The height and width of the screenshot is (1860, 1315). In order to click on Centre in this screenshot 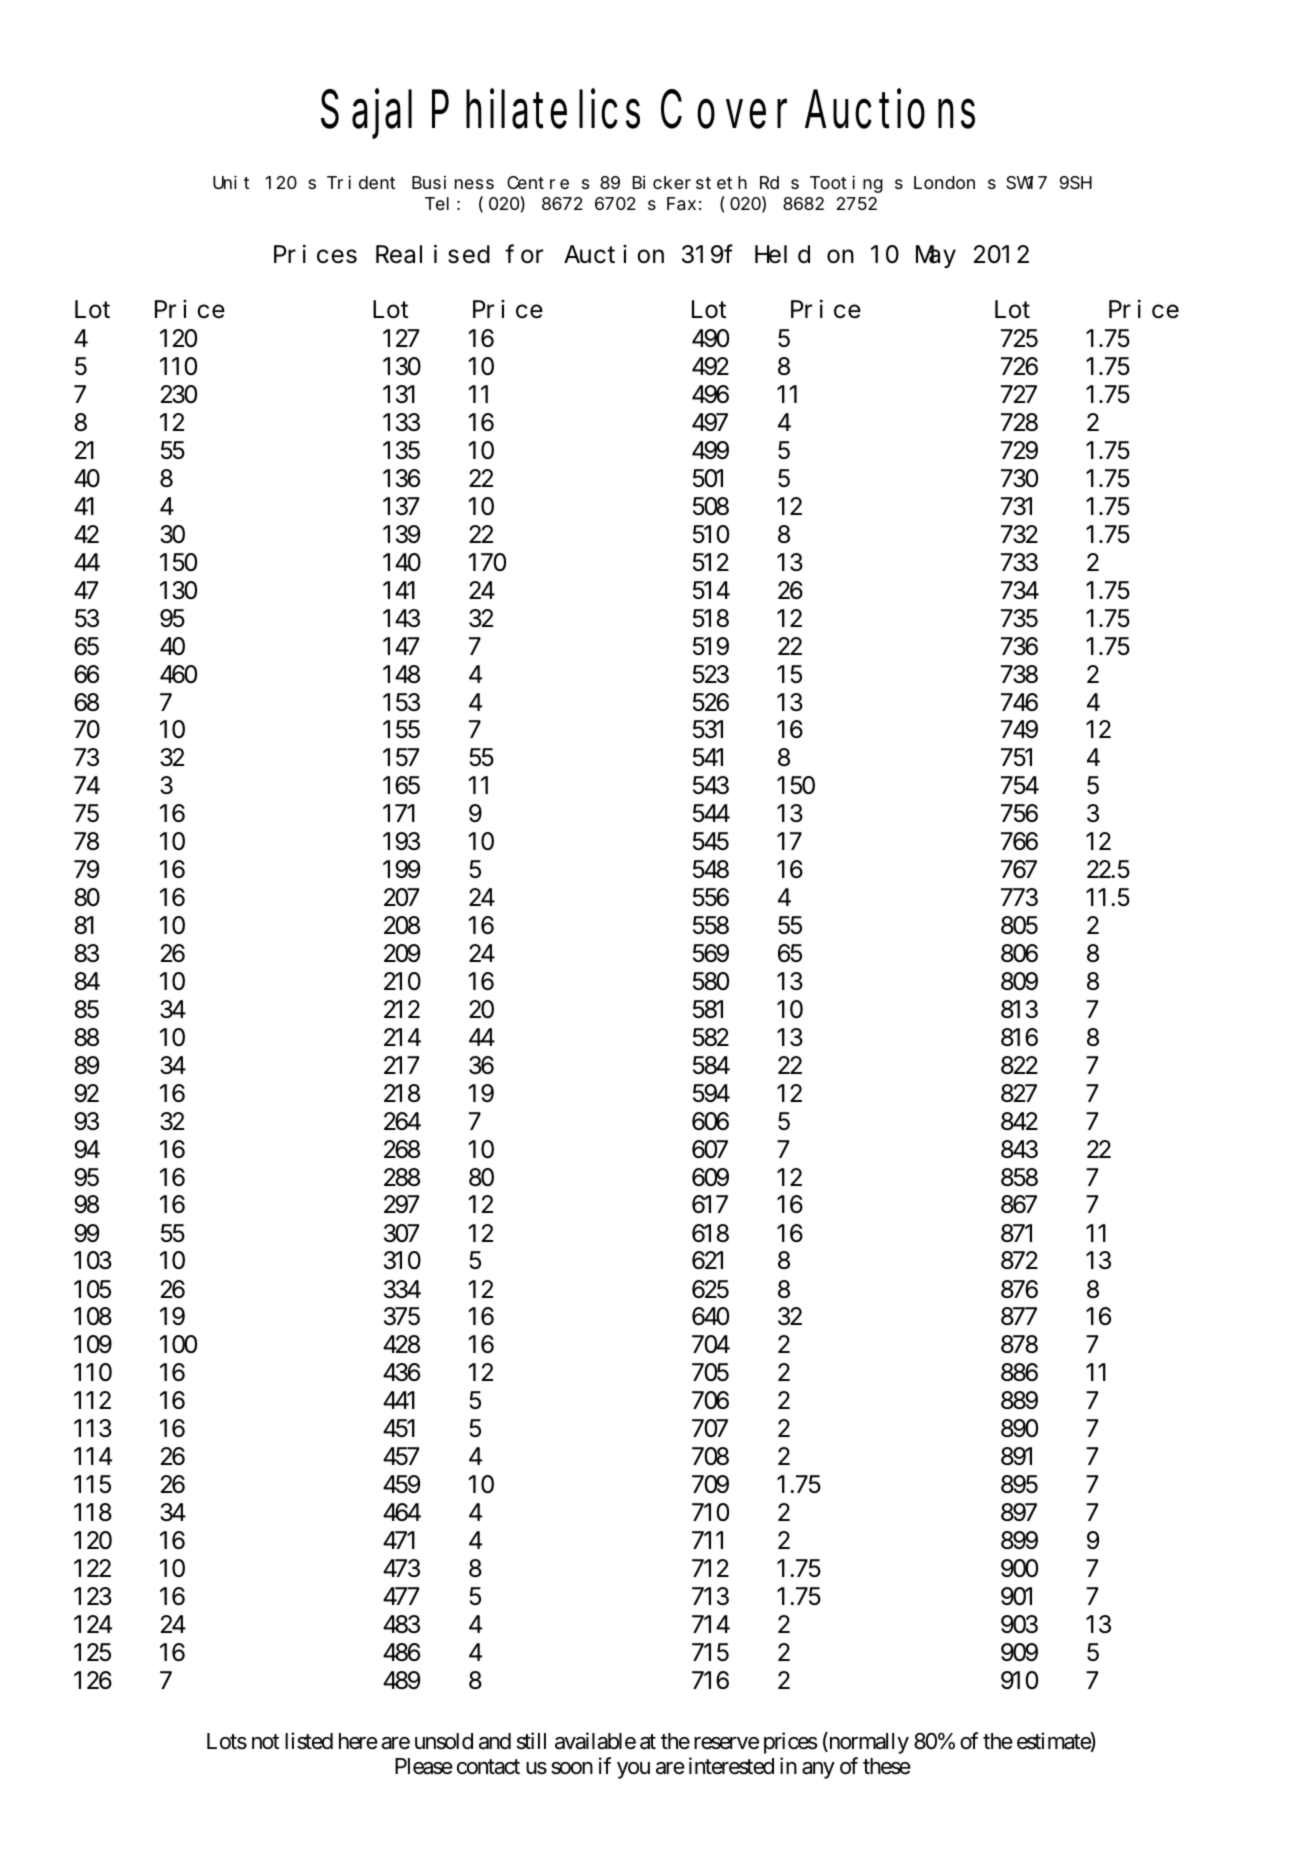, I will do `click(538, 183)`.
